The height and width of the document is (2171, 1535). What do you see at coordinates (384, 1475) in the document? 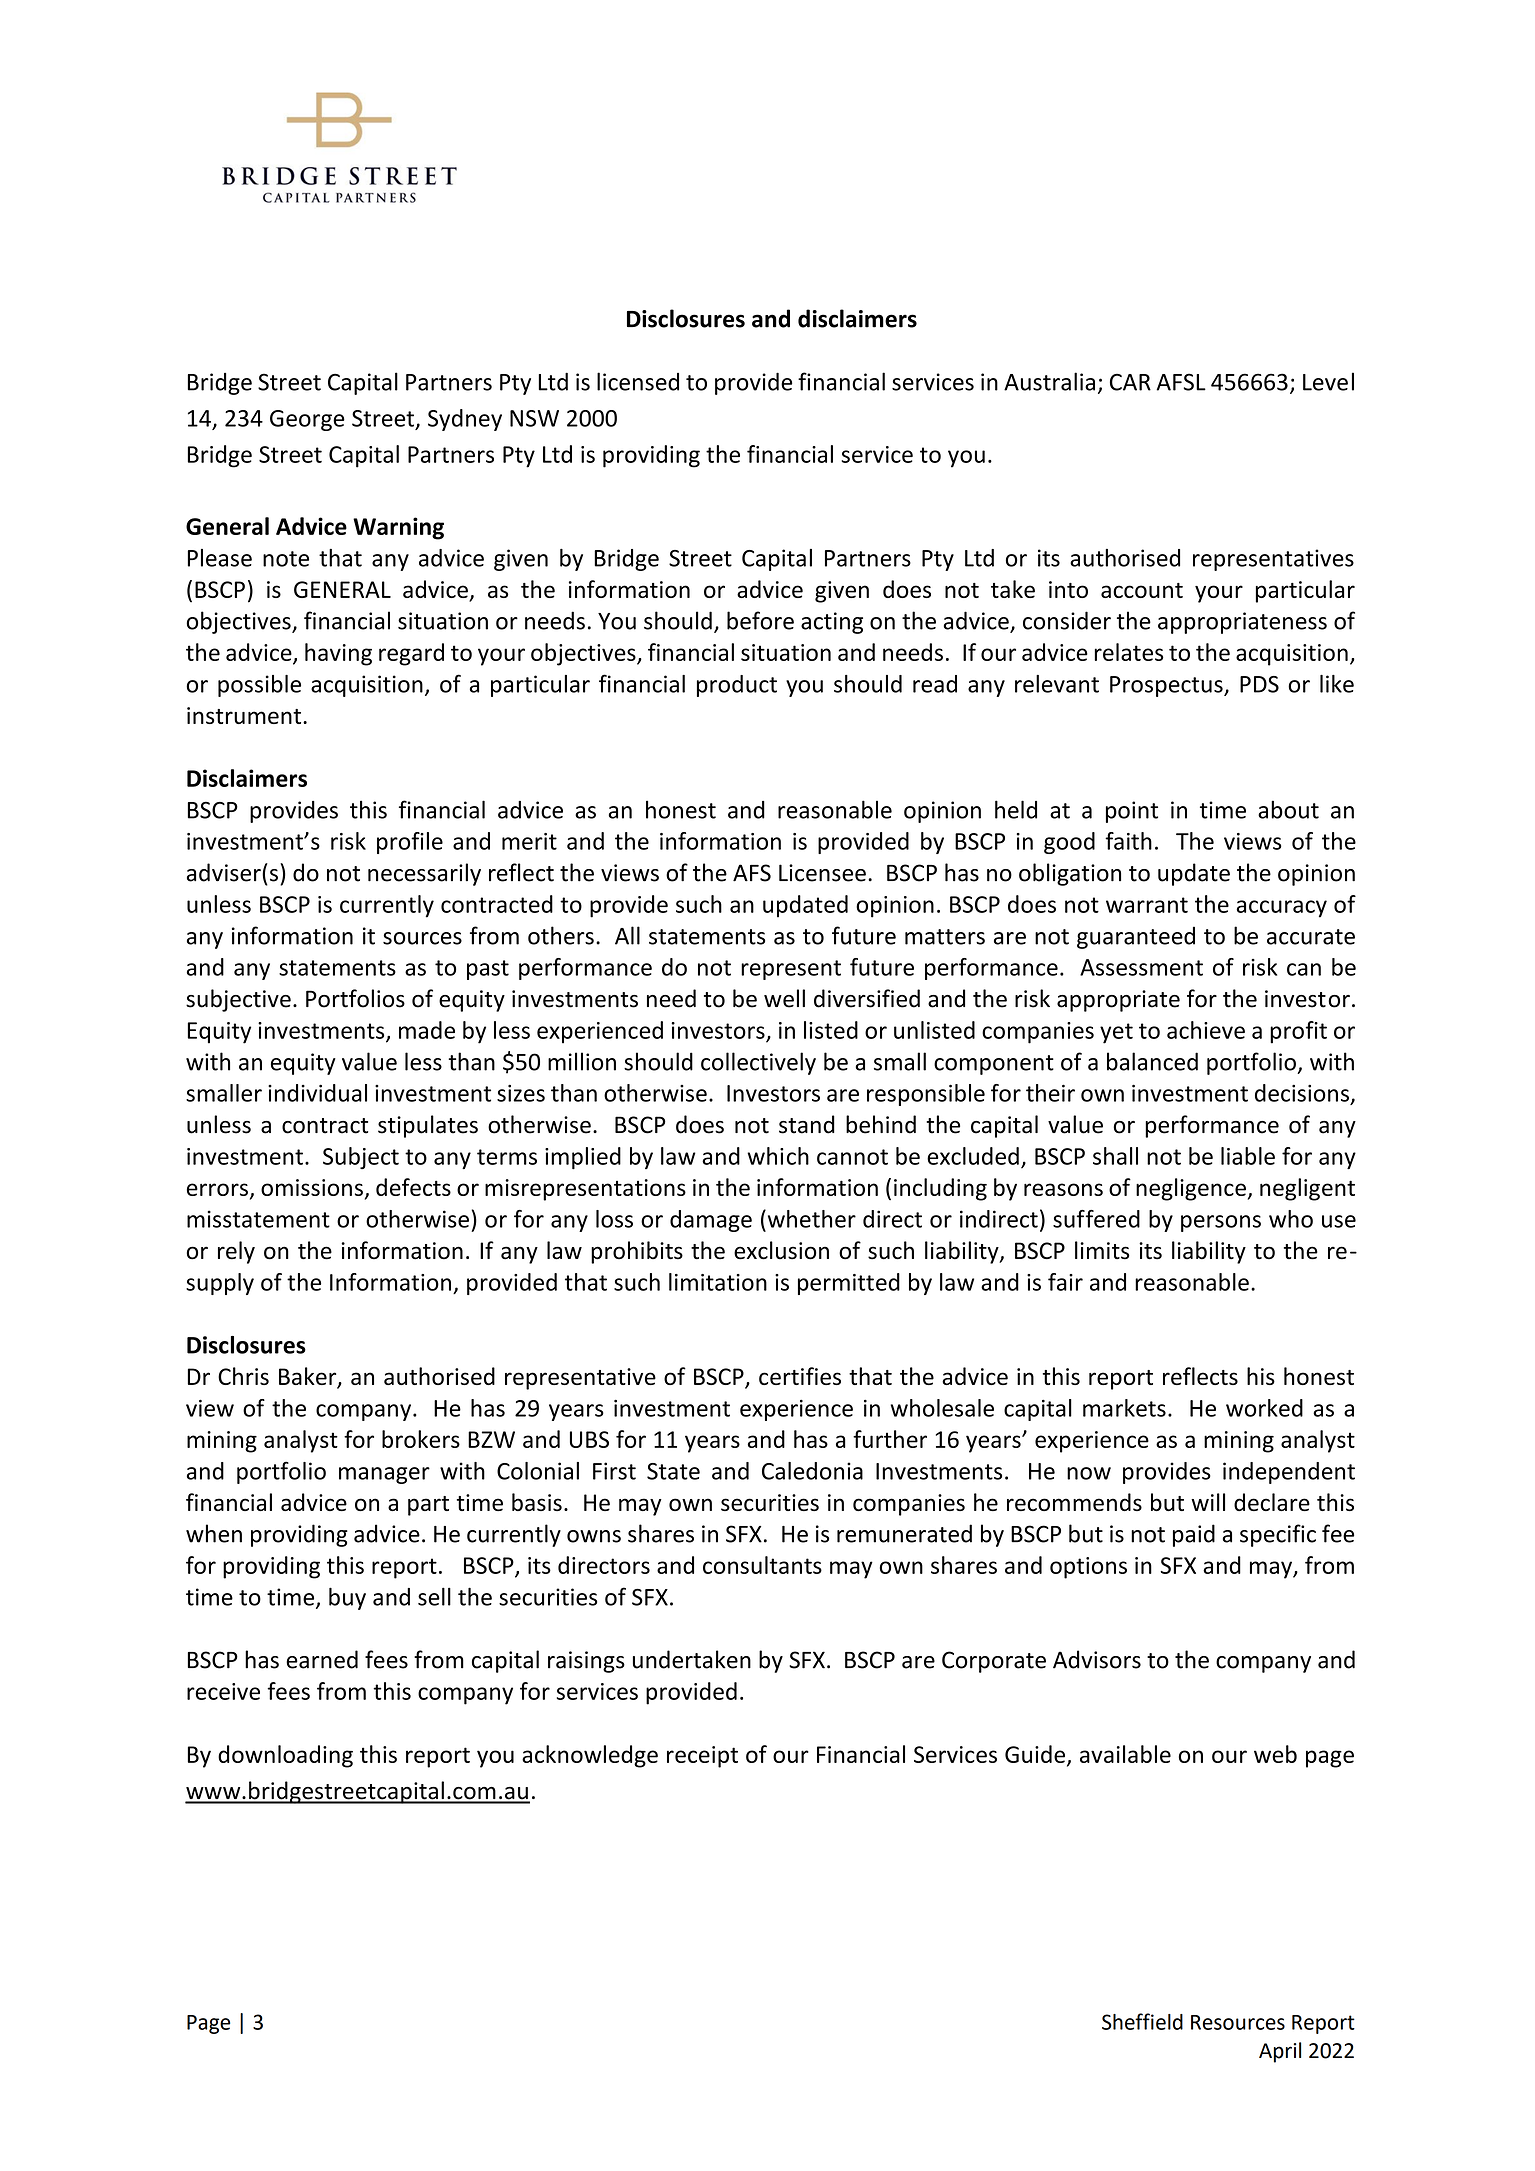
I see `manager` at bounding box center [384, 1475].
